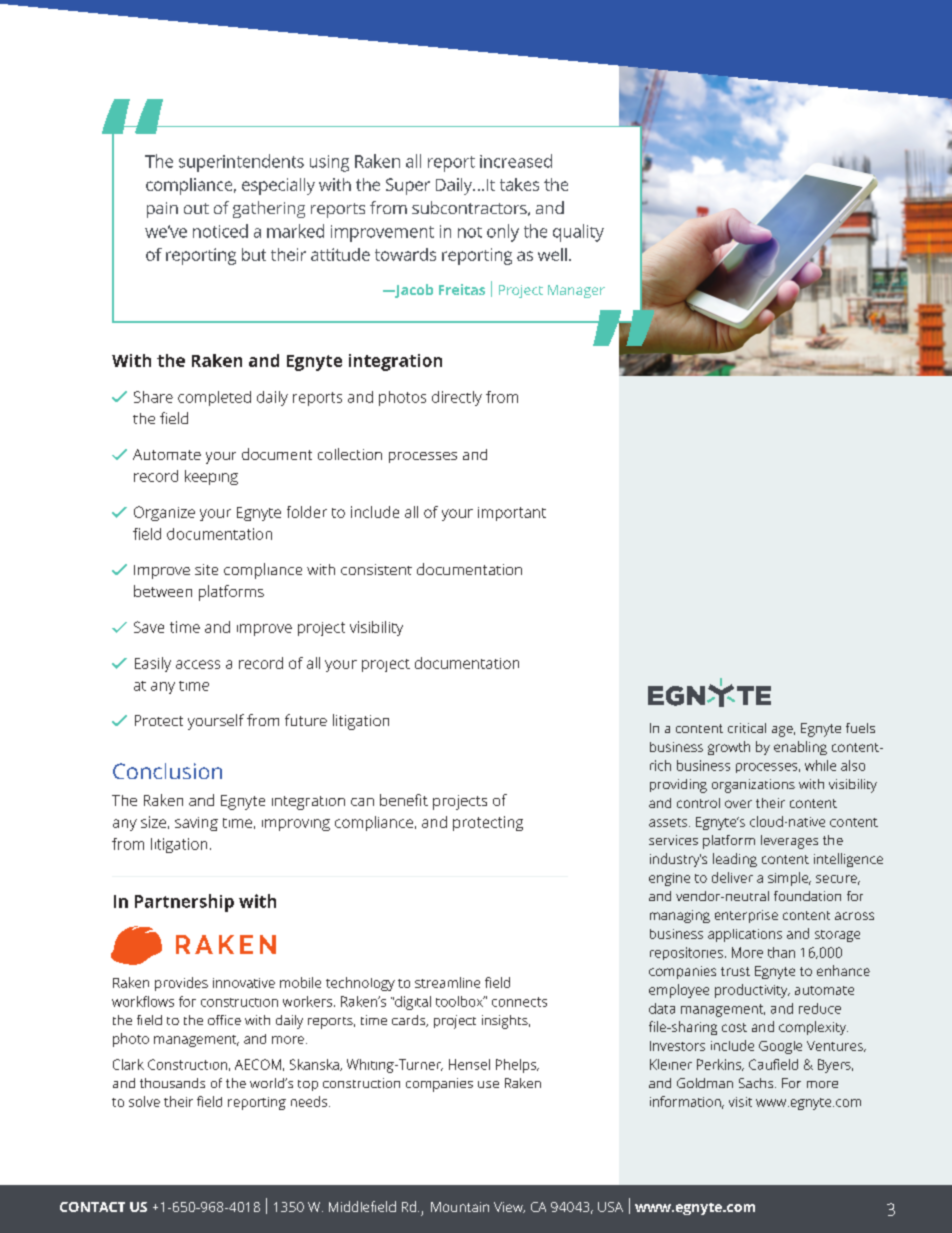 This image has width=952, height=1233. I want to click on CONTACT, so click(92, 1207).
